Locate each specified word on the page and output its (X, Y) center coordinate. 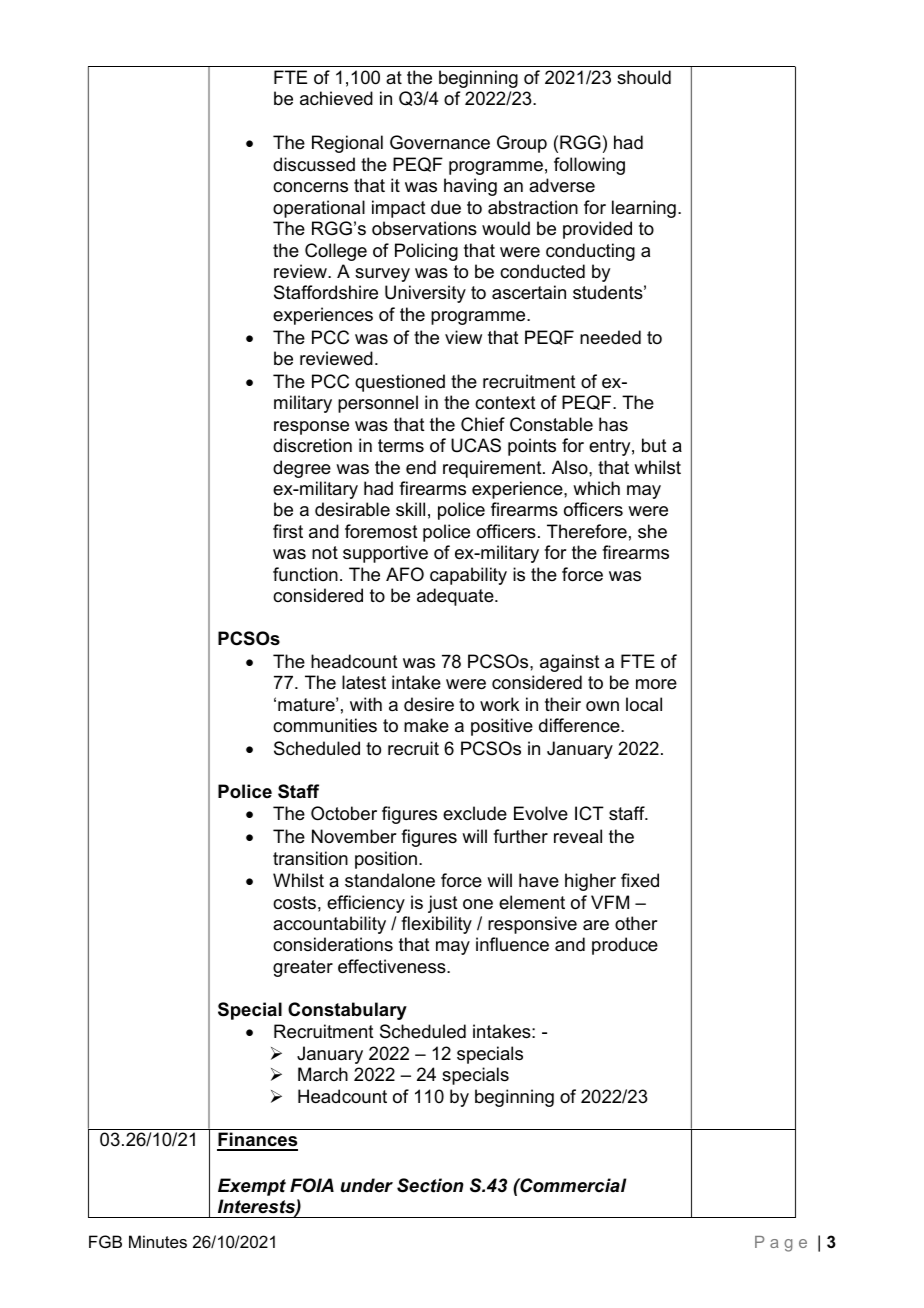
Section (430, 1185)
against (570, 663)
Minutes (158, 1241)
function (305, 574)
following (589, 166)
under (367, 1185)
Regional (347, 144)
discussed (314, 164)
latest (364, 682)
